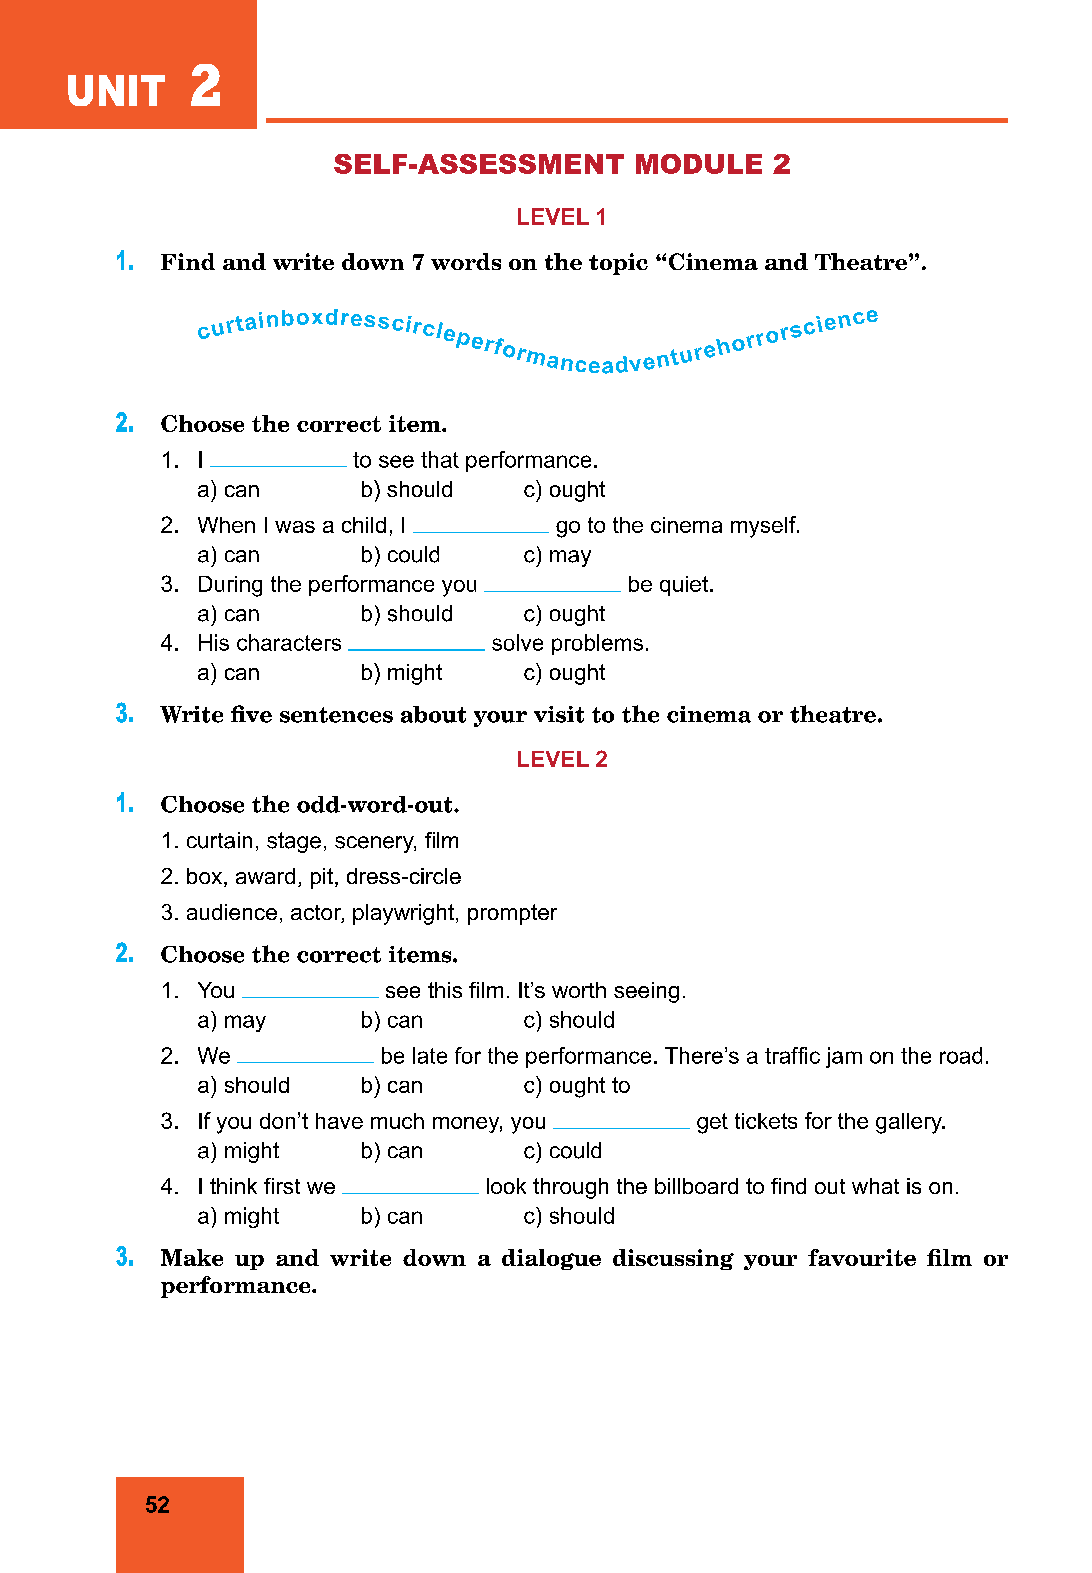 This screenshot has height=1573, width=1092. What do you see at coordinates (116, 90) in the screenshot?
I see `UNIT` at bounding box center [116, 90].
